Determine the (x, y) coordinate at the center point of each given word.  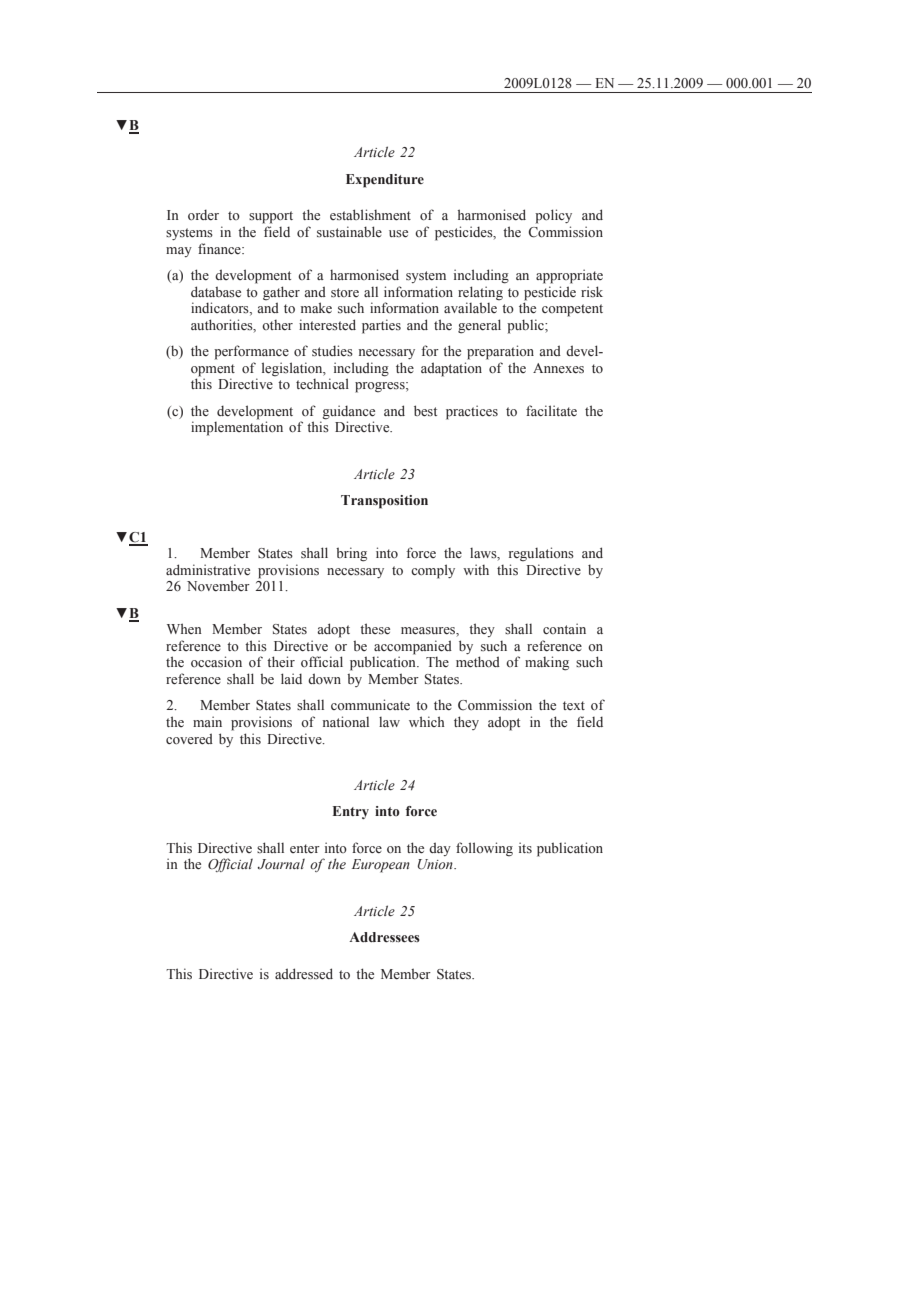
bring (351, 554)
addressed (304, 974)
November (218, 585)
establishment (370, 215)
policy (553, 216)
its (525, 847)
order (203, 214)
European (381, 866)
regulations (541, 554)
